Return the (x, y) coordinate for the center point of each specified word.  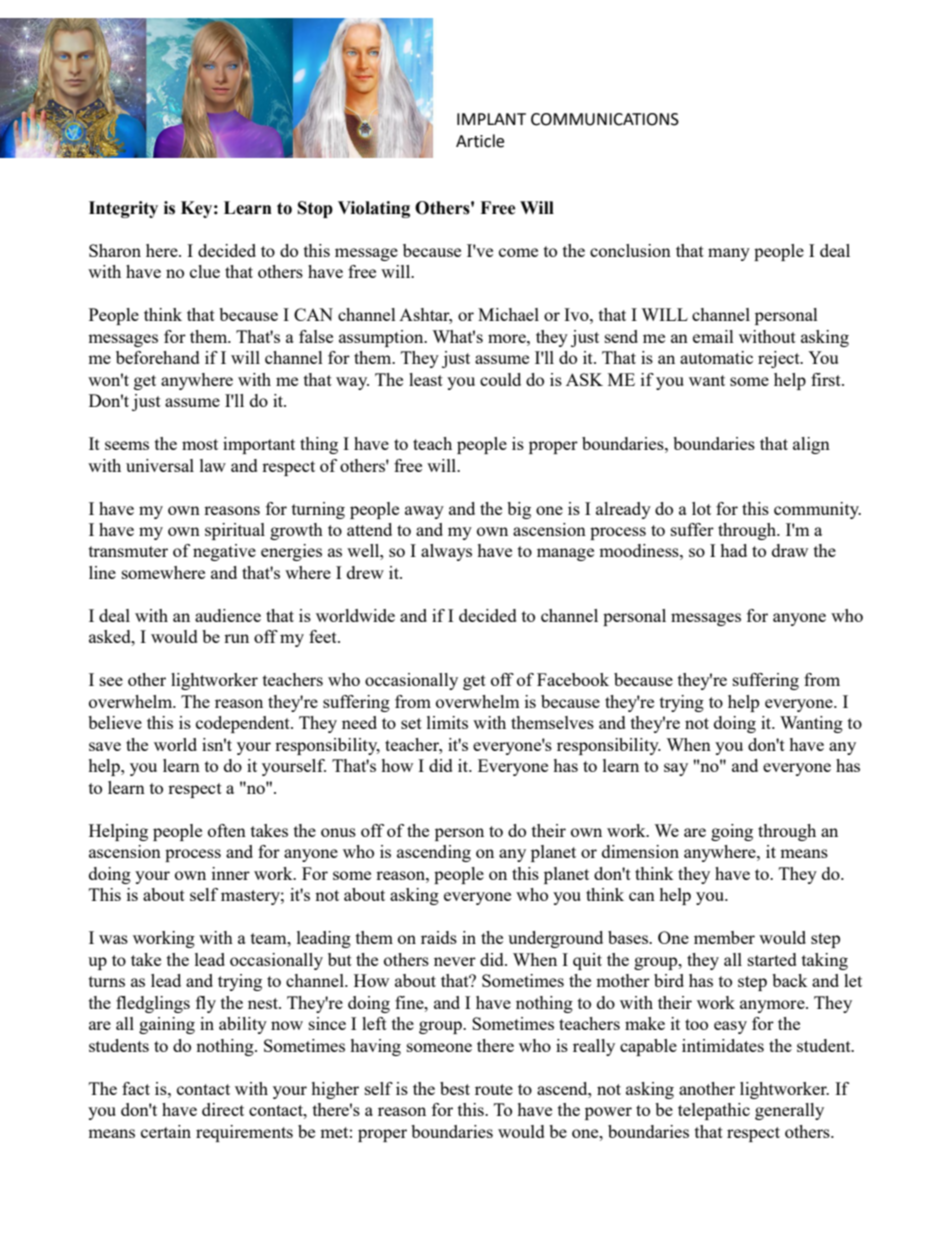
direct (223, 1109)
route (494, 1089)
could (500, 379)
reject (780, 359)
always (446, 552)
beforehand (158, 357)
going (732, 832)
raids (439, 937)
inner (231, 873)
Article (480, 141)
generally (789, 1111)
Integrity (123, 209)
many (729, 254)
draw (790, 550)
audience (228, 615)
